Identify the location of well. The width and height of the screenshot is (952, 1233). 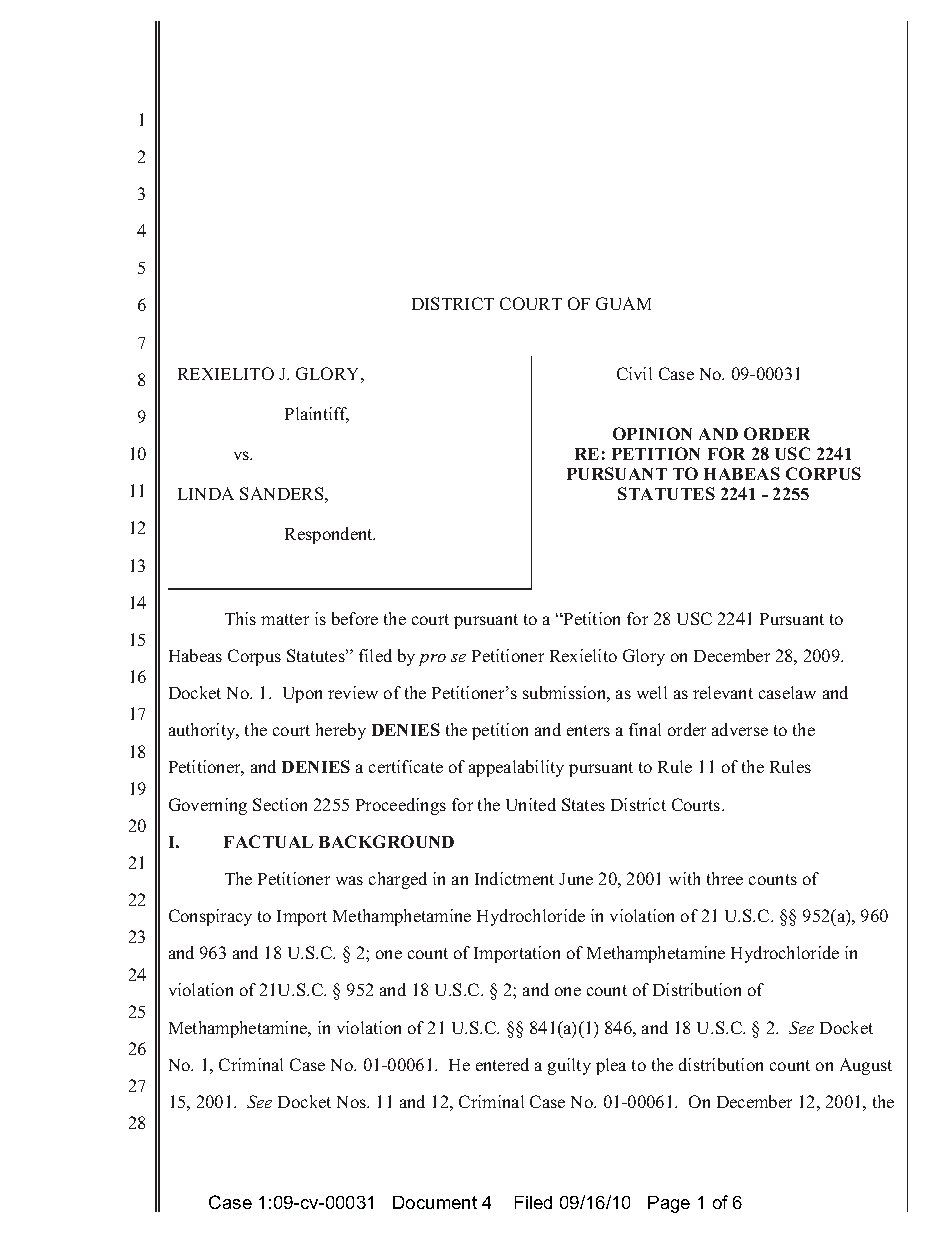
(652, 692).
